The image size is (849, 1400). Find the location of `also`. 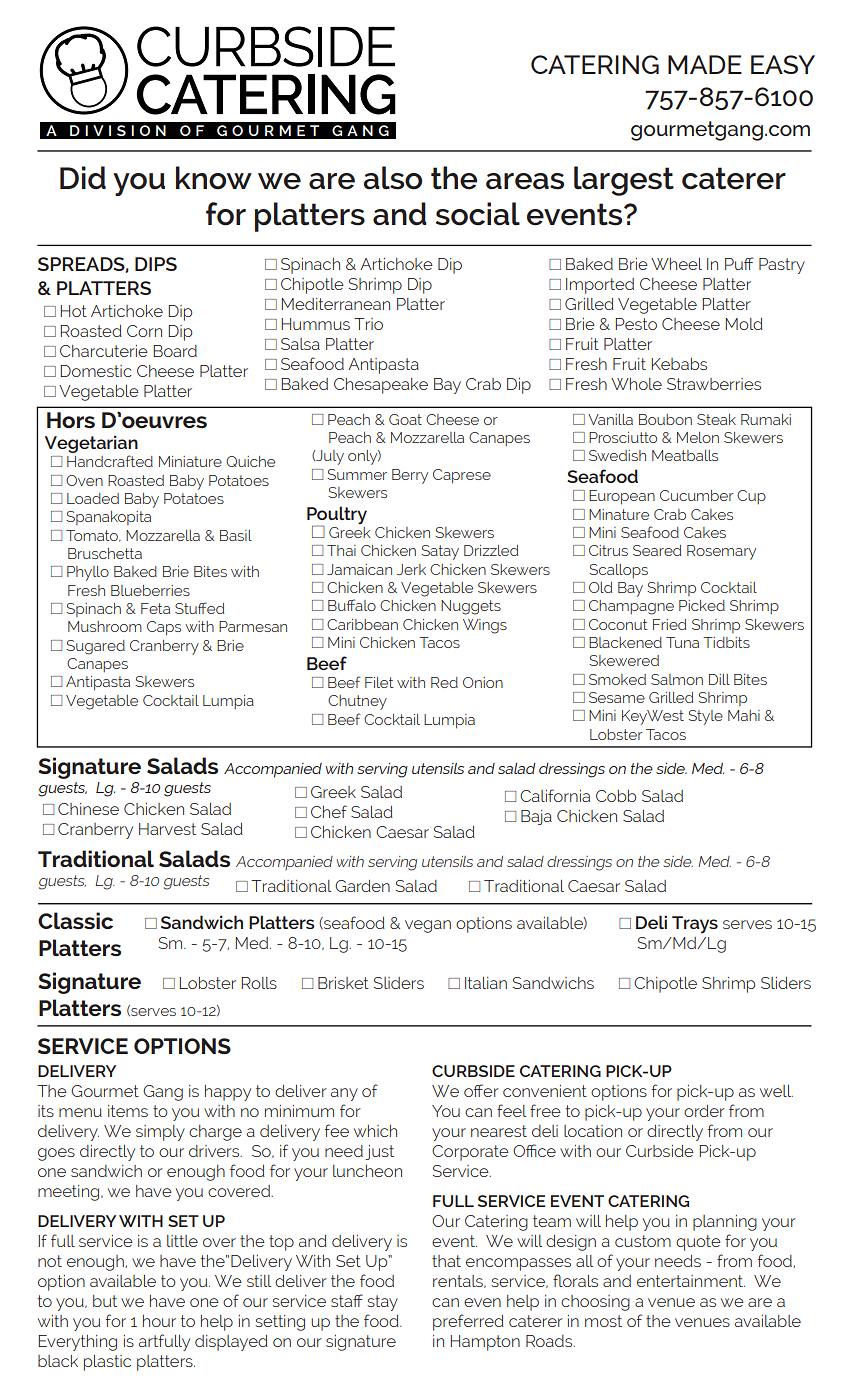

also is located at coordinates (392, 178).
